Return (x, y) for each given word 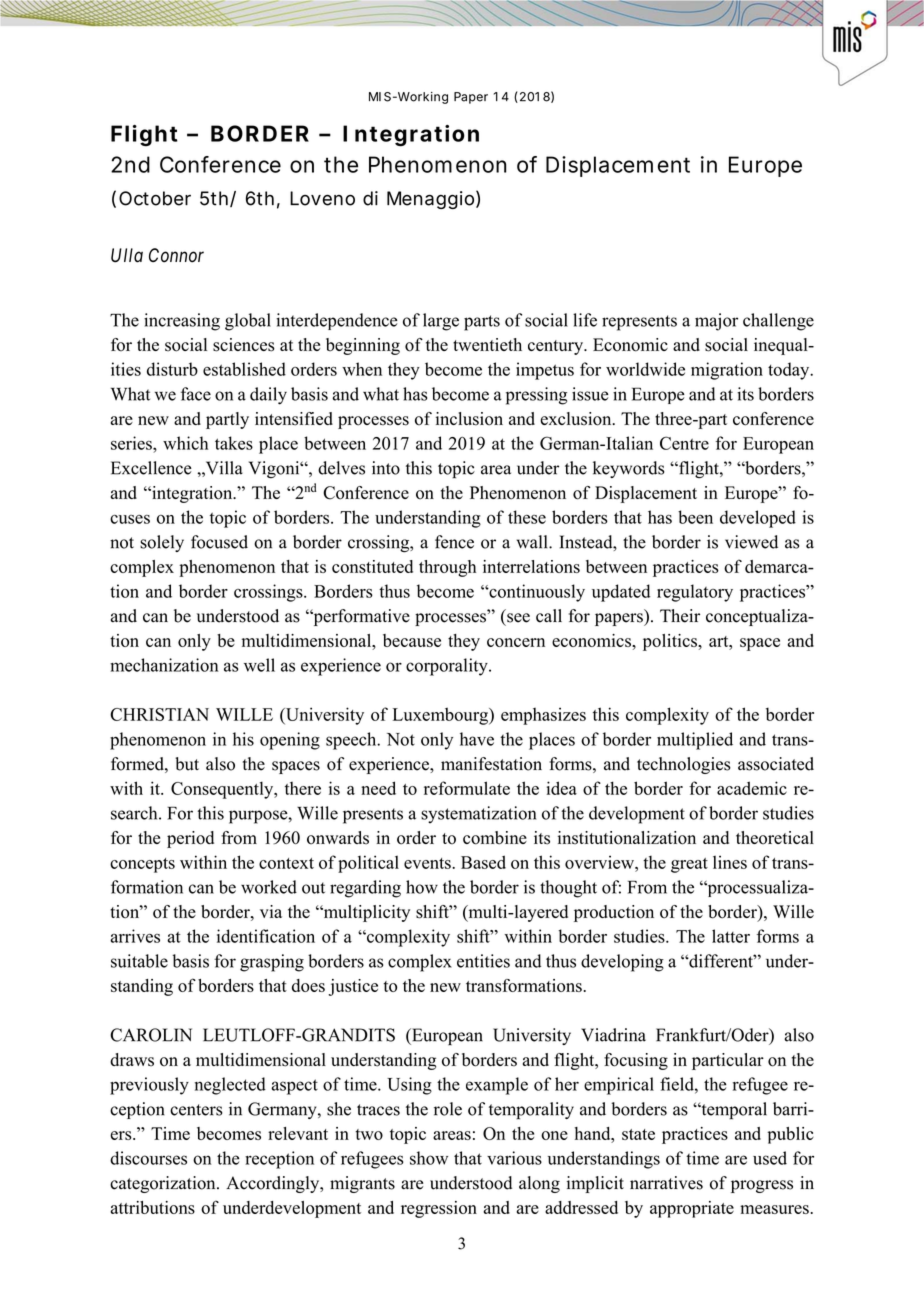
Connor (176, 255)
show (429, 1158)
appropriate (692, 1209)
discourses (148, 1158)
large (441, 322)
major (716, 322)
